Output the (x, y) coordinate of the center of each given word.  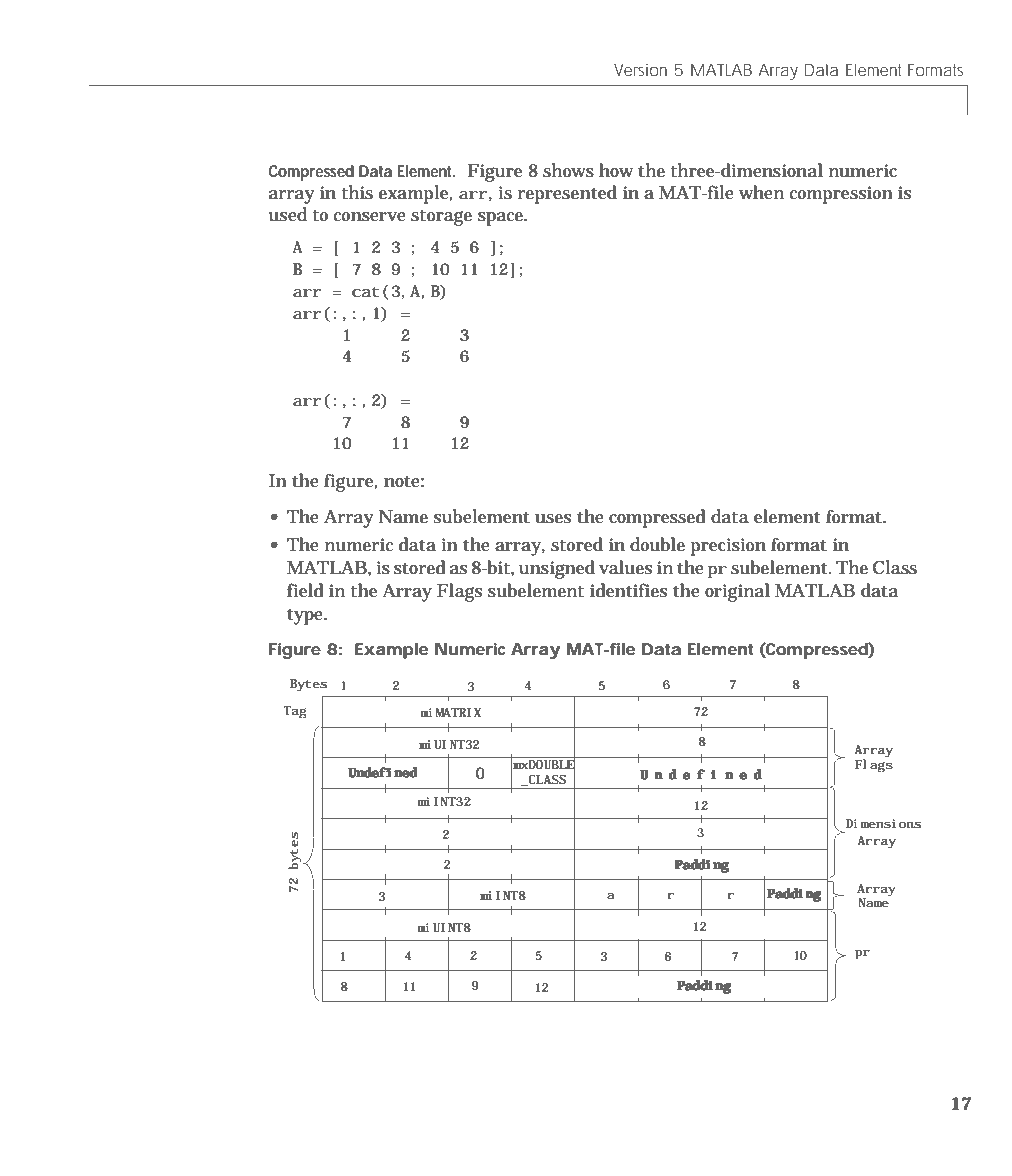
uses (553, 519)
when (761, 192)
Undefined (383, 772)
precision (728, 547)
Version (640, 70)
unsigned (557, 569)
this (357, 192)
